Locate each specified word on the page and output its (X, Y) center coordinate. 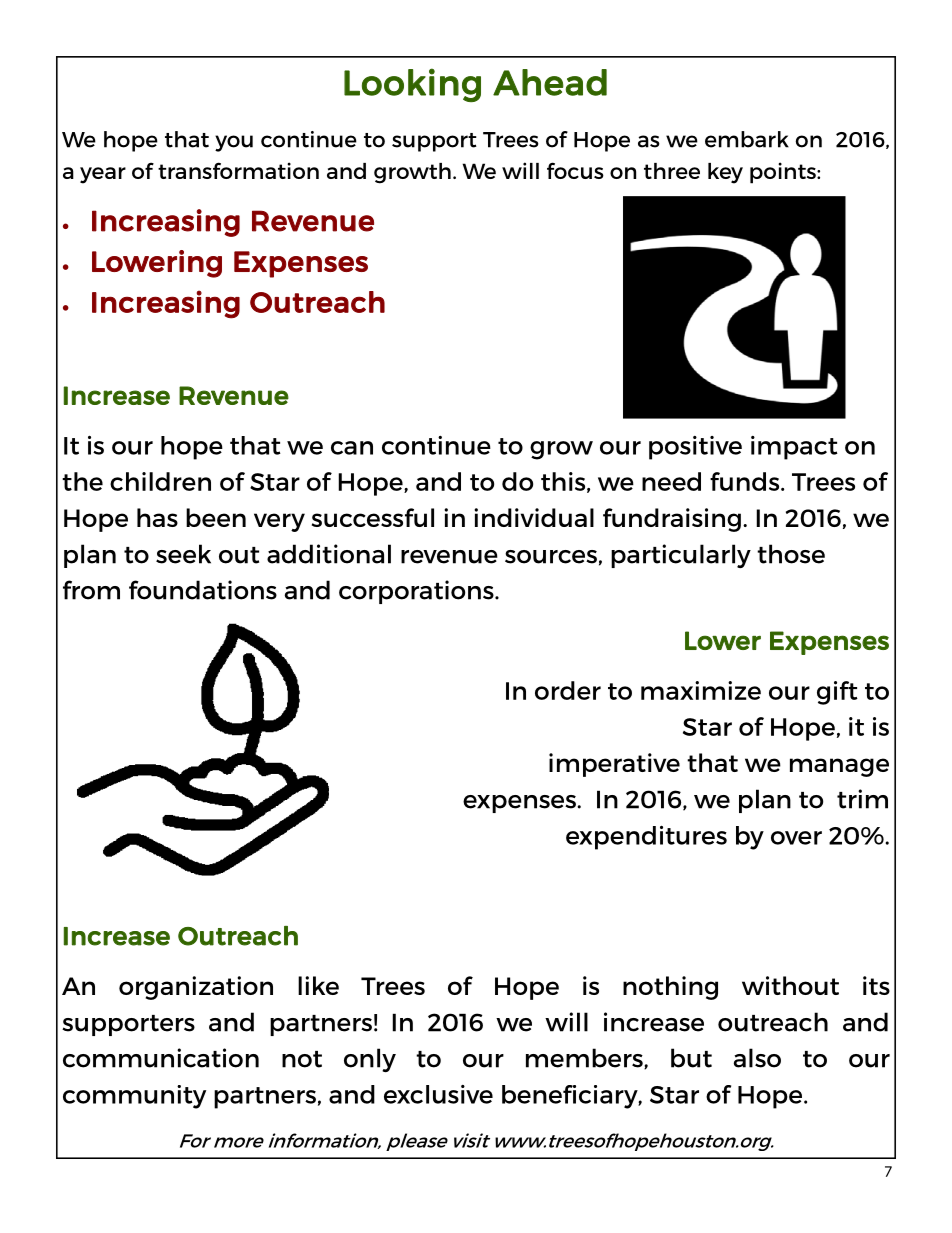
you (234, 143)
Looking (412, 85)
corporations (417, 592)
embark (747, 139)
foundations (203, 590)
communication (161, 1058)
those (791, 554)
